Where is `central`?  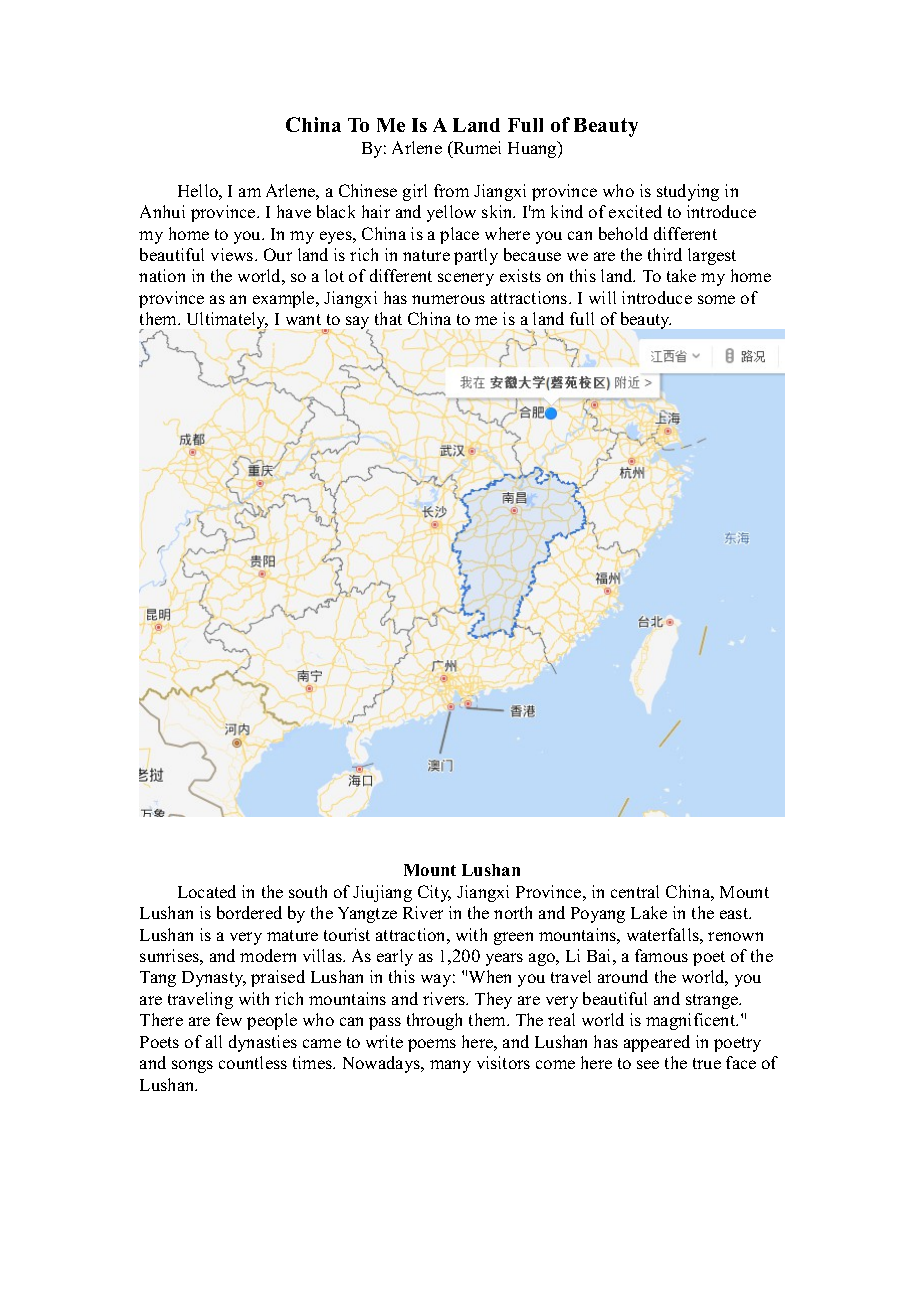 central is located at coordinates (635, 891).
